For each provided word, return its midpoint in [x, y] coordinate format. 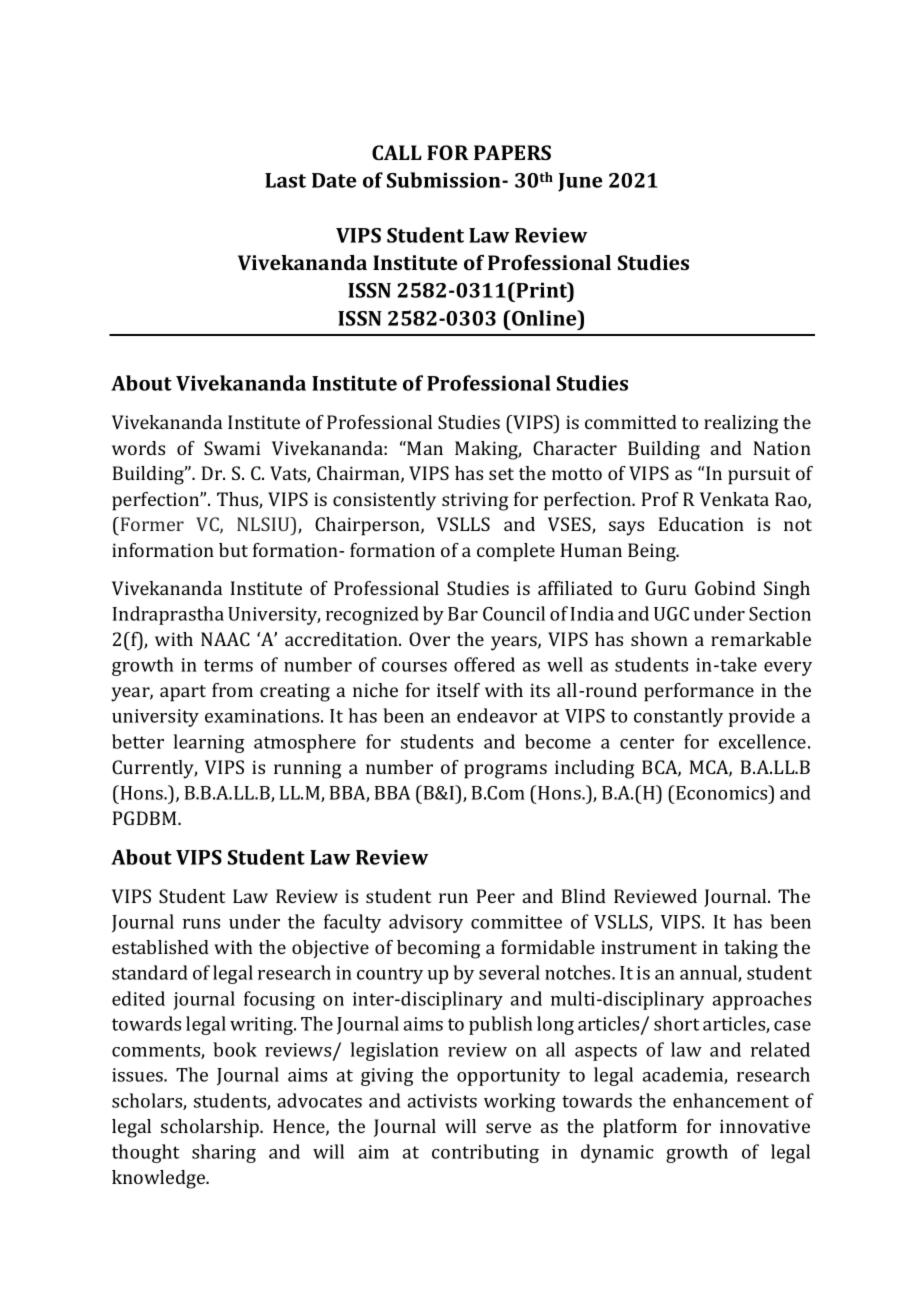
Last [285, 180]
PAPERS [512, 152]
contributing [485, 1153]
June [580, 182]
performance [699, 692]
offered [484, 664]
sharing [224, 1153]
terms [228, 665]
